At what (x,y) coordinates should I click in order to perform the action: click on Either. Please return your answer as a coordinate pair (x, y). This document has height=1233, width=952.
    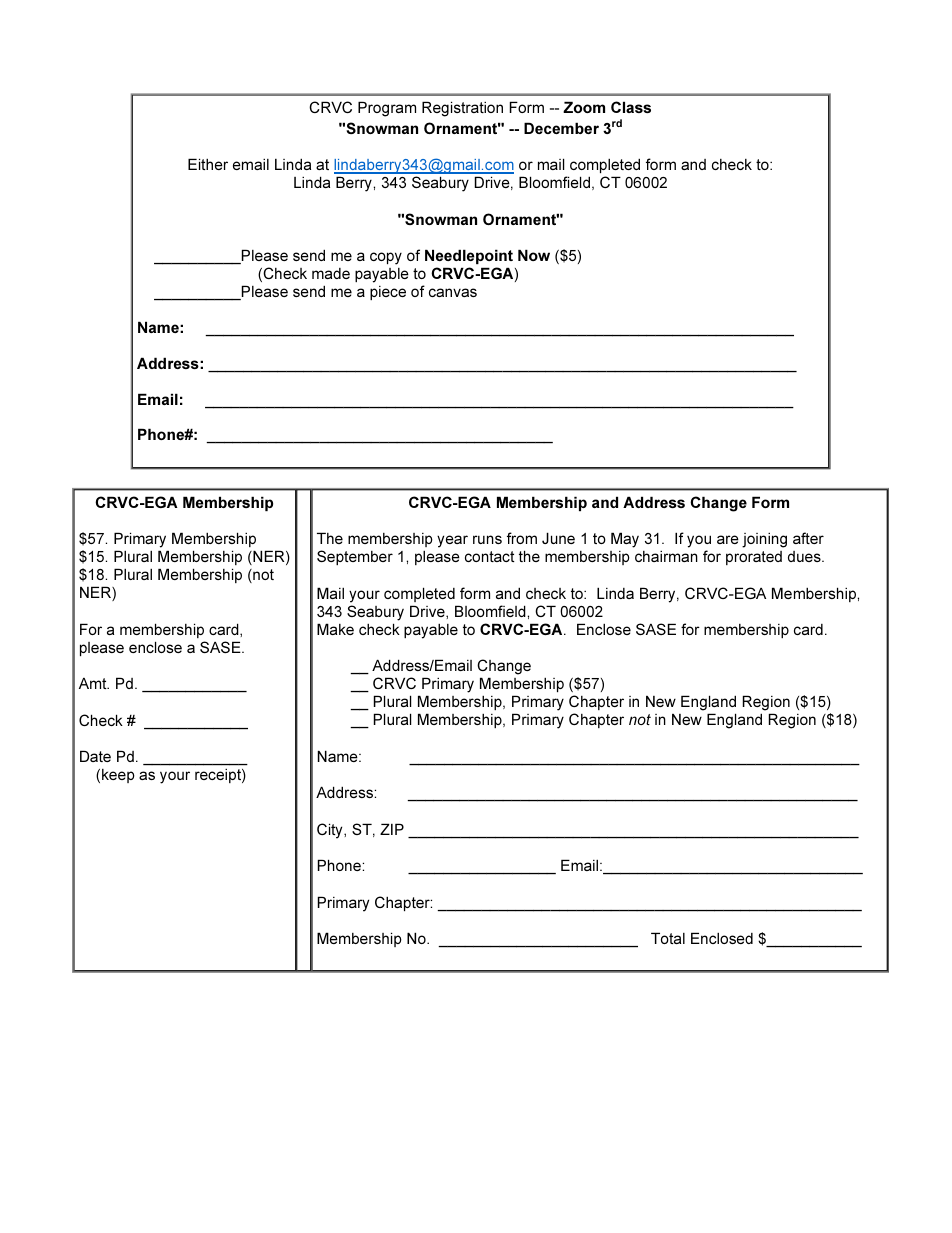
    Looking at the image, I should click on (208, 164).
